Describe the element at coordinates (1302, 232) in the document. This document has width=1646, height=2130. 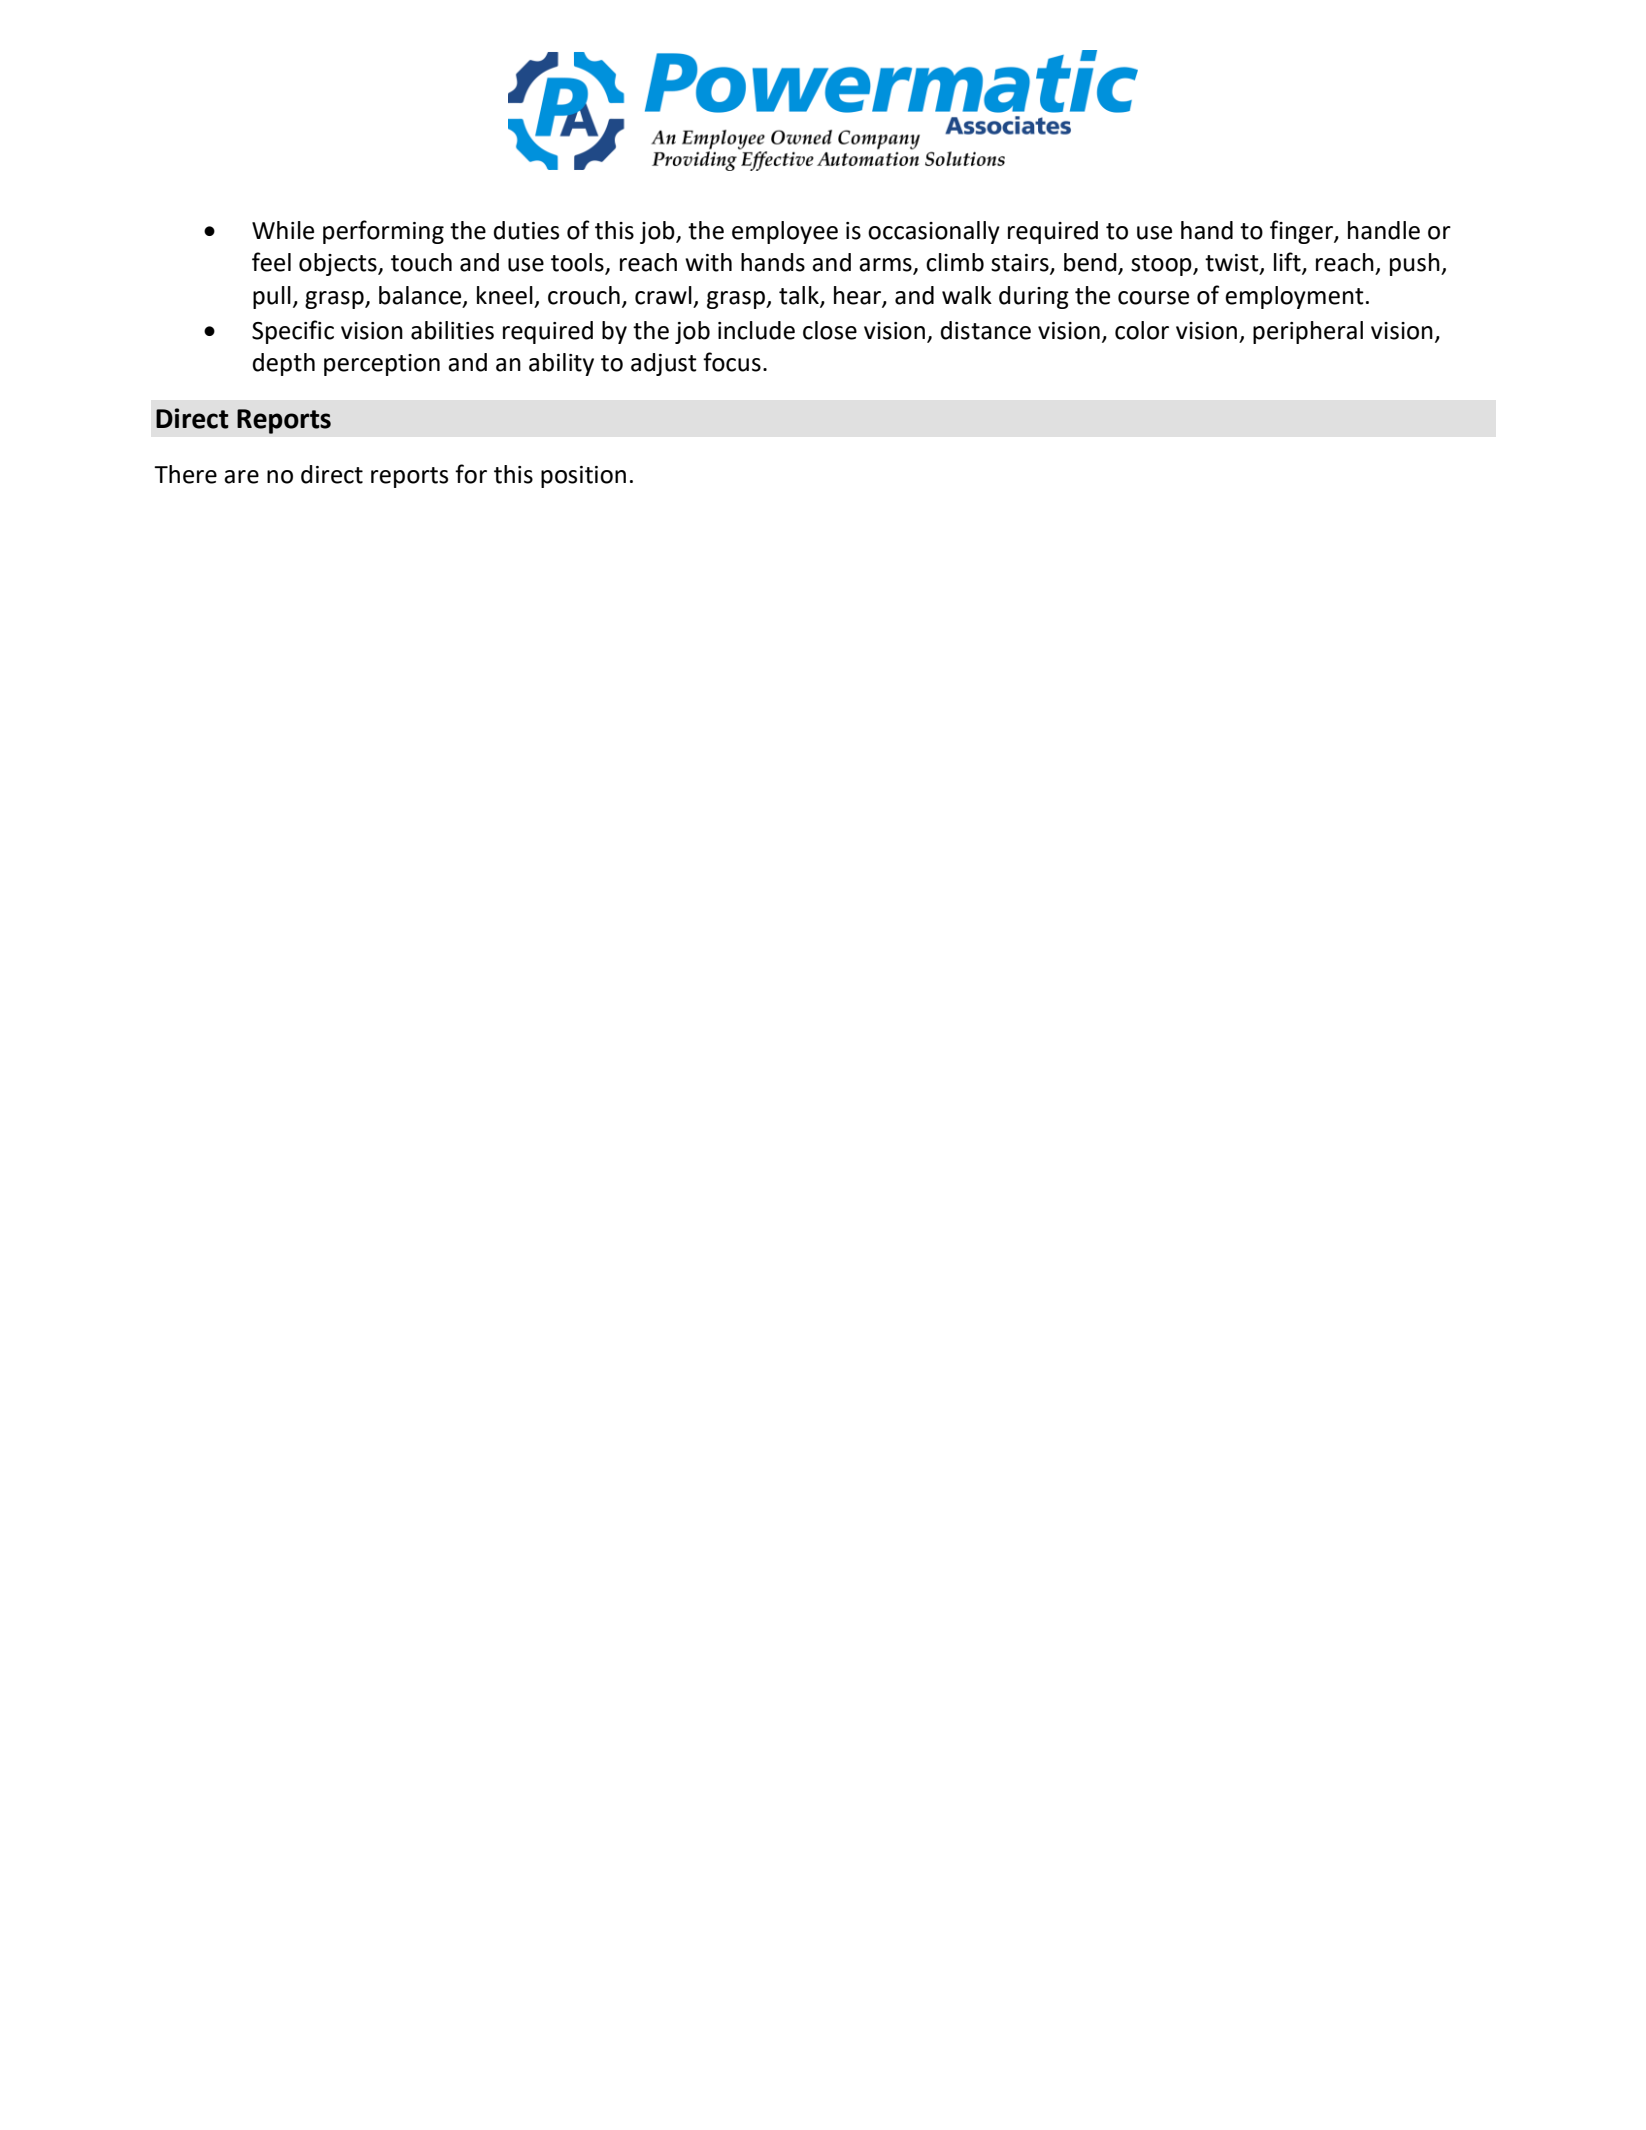
I see `finger` at that location.
